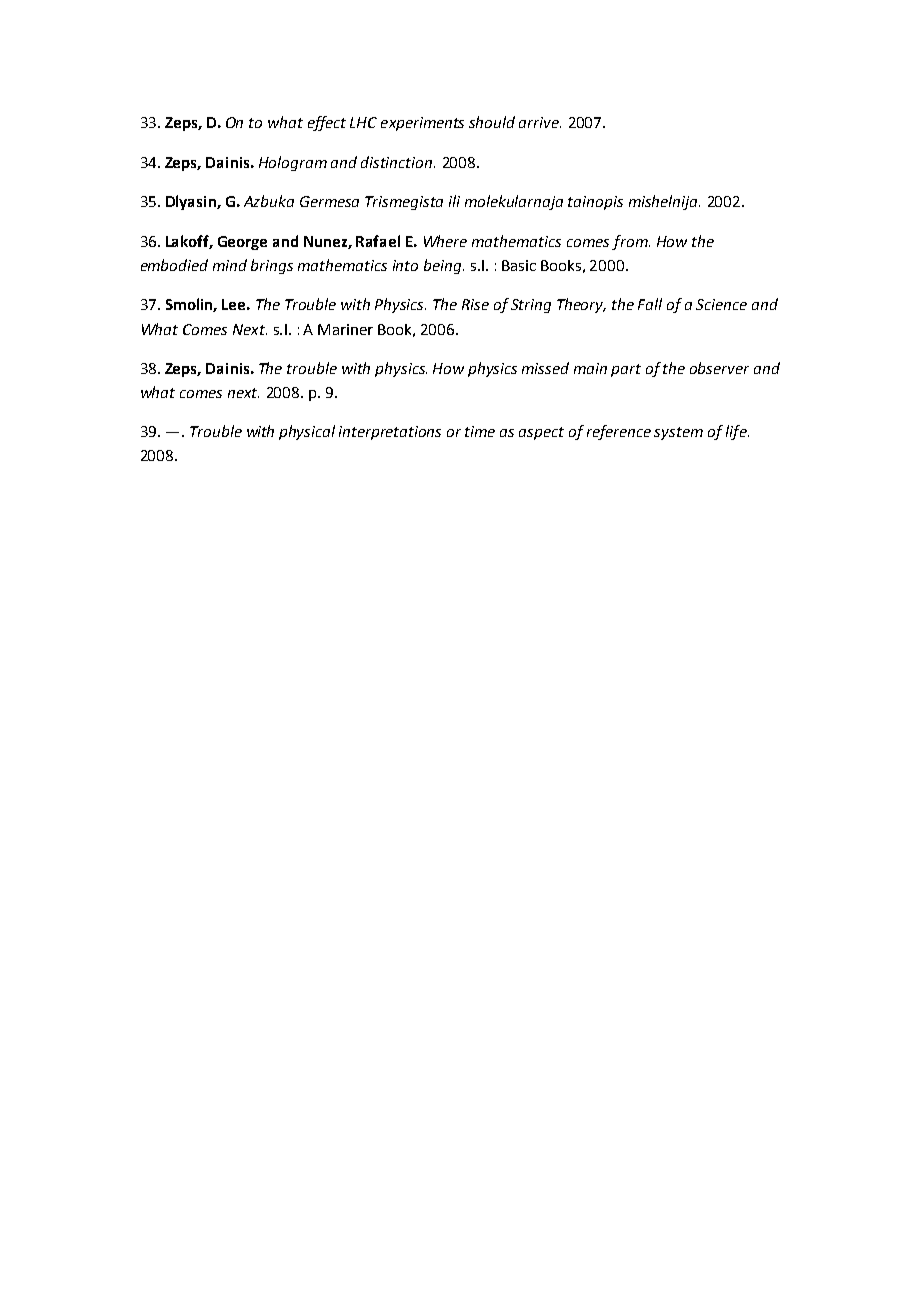  I want to click on Rise, so click(475, 304).
